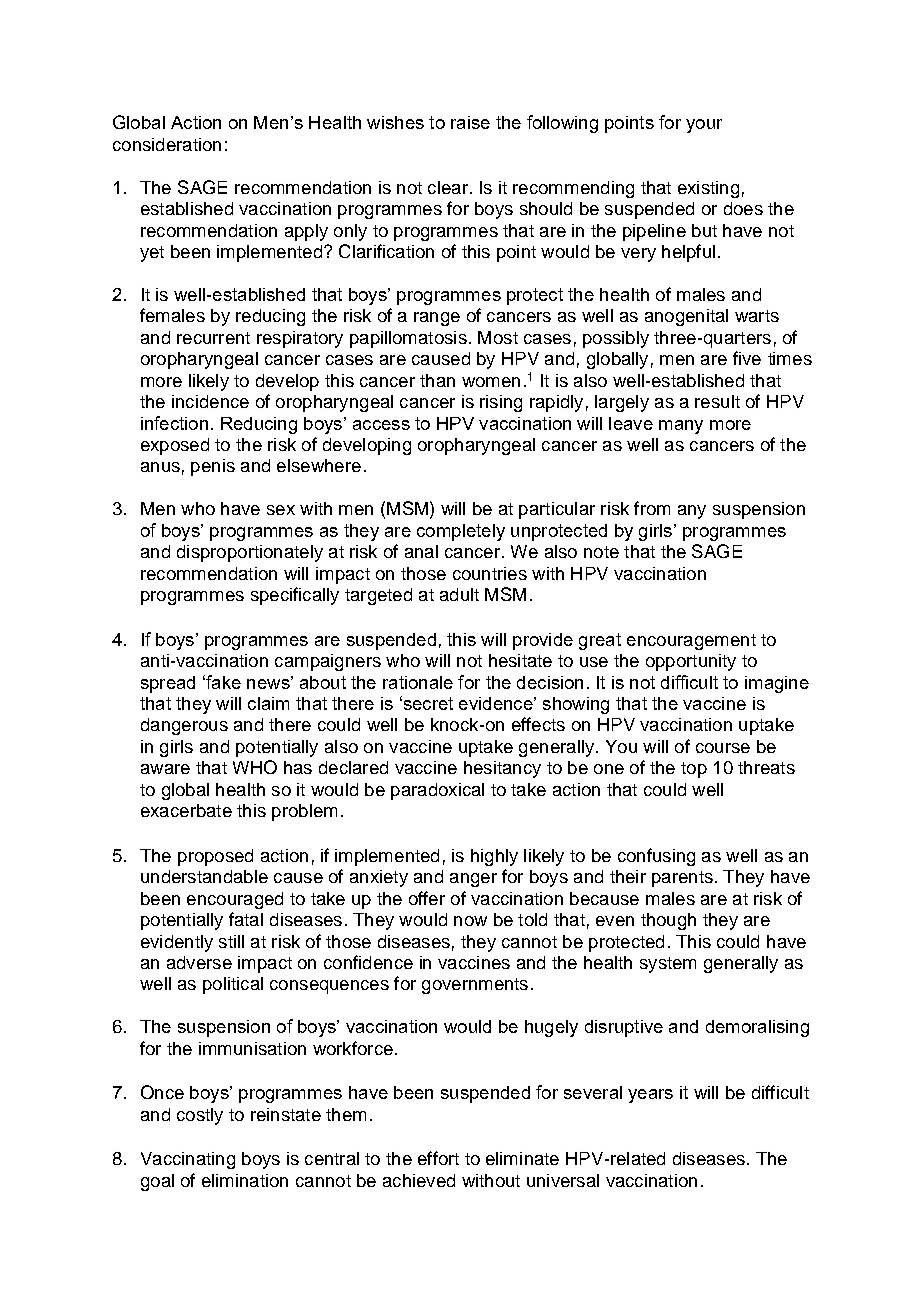 Image resolution: width=924 pixels, height=1308 pixels. I want to click on elimination, so click(245, 1180).
